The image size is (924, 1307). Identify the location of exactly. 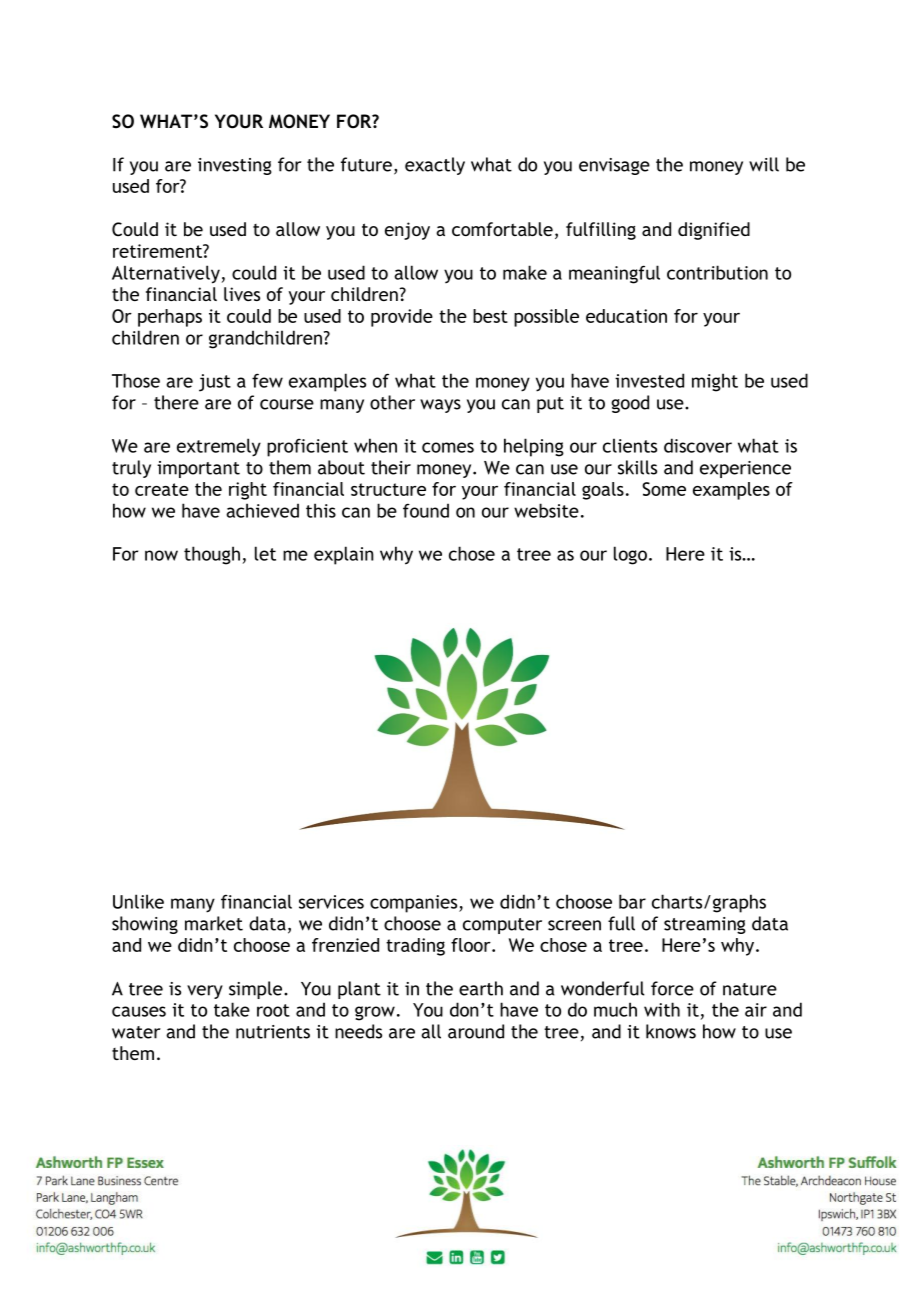
(435, 166).
